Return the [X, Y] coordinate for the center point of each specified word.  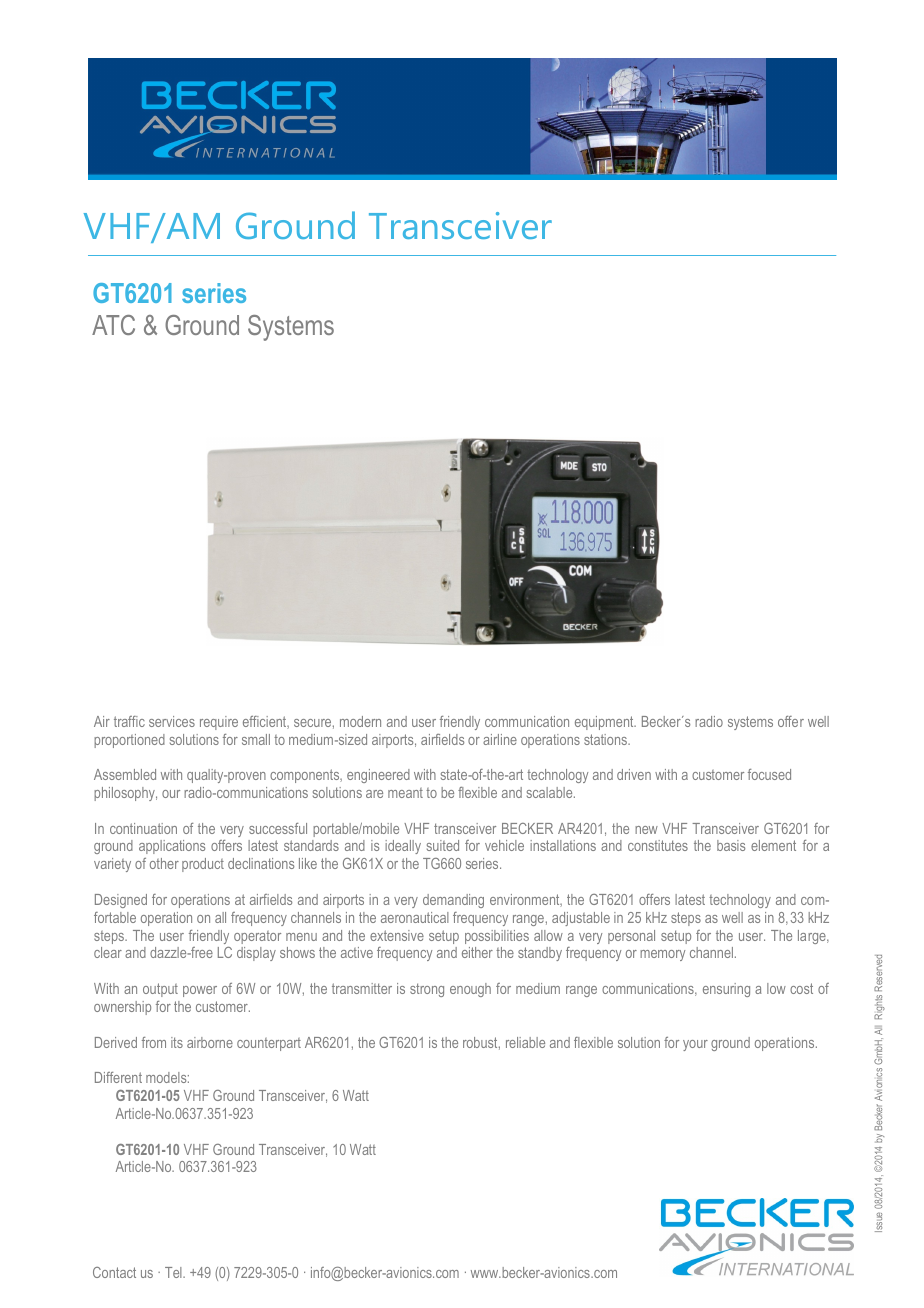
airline [500, 739]
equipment [605, 723]
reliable [525, 1042]
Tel [174, 1272]
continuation [143, 828]
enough [470, 990]
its [177, 1042]
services [172, 721]
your [695, 1045]
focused [769, 774]
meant [405, 793]
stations [606, 739]
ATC [113, 325]
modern [360, 721]
